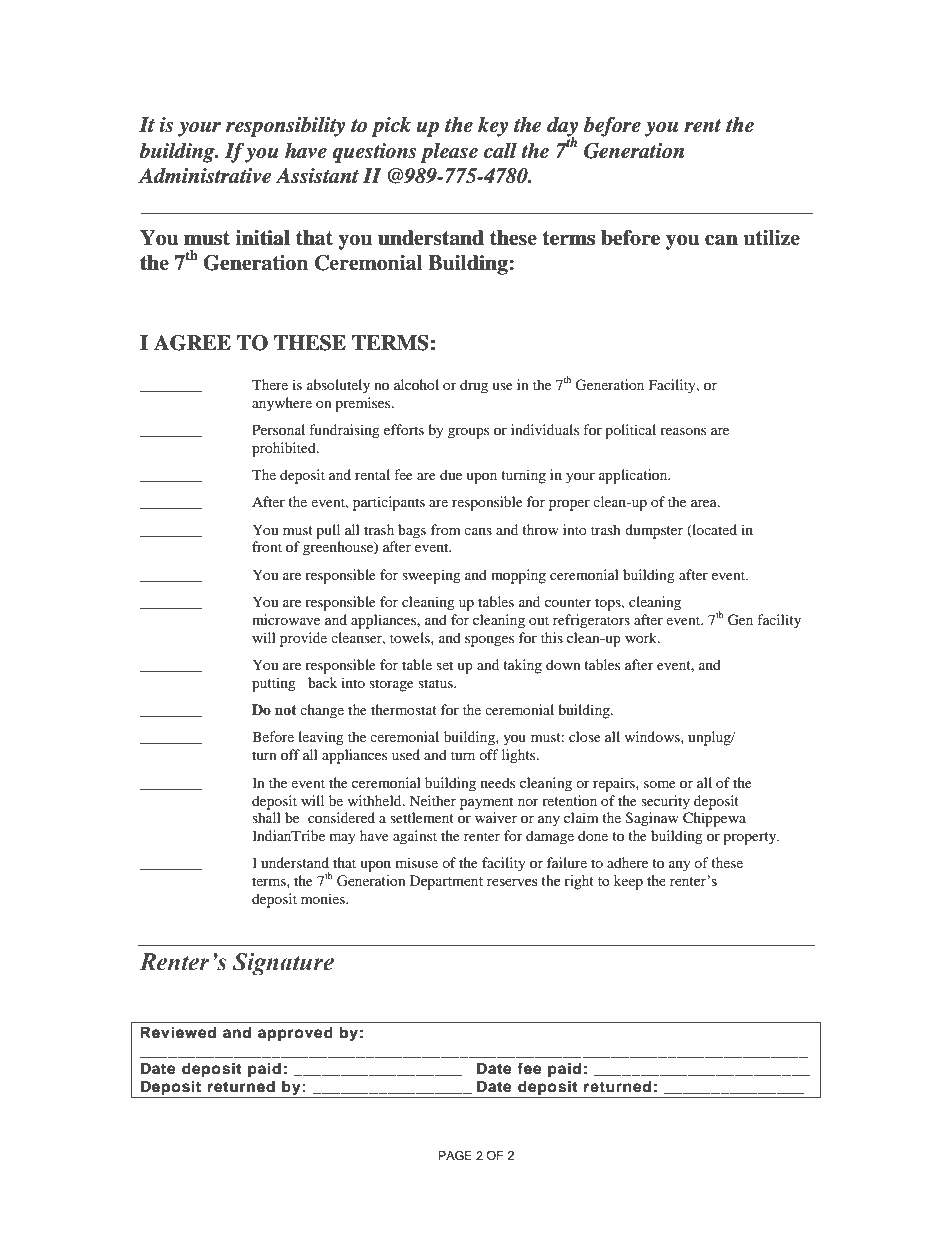 This image has height=1233, width=952. Describe the element at coordinates (204, 176) in the image. I see `Administrative` at that location.
